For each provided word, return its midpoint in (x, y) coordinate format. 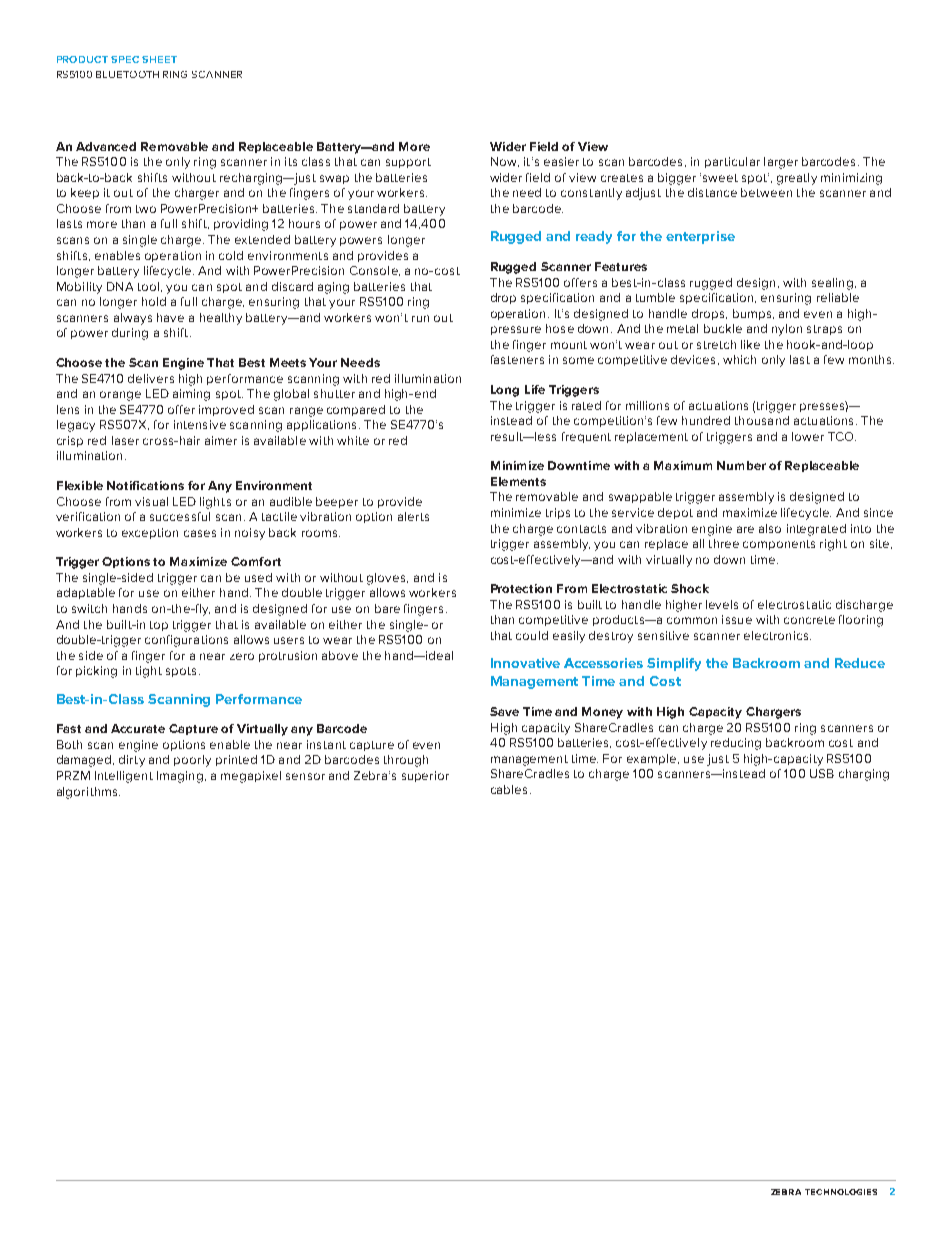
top (159, 626)
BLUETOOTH (127, 74)
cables (509, 789)
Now (505, 162)
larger (781, 163)
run (420, 318)
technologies (841, 1192)
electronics (777, 635)
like (750, 344)
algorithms (88, 793)
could (532, 635)
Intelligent (124, 777)
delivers (151, 378)
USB (822, 773)
